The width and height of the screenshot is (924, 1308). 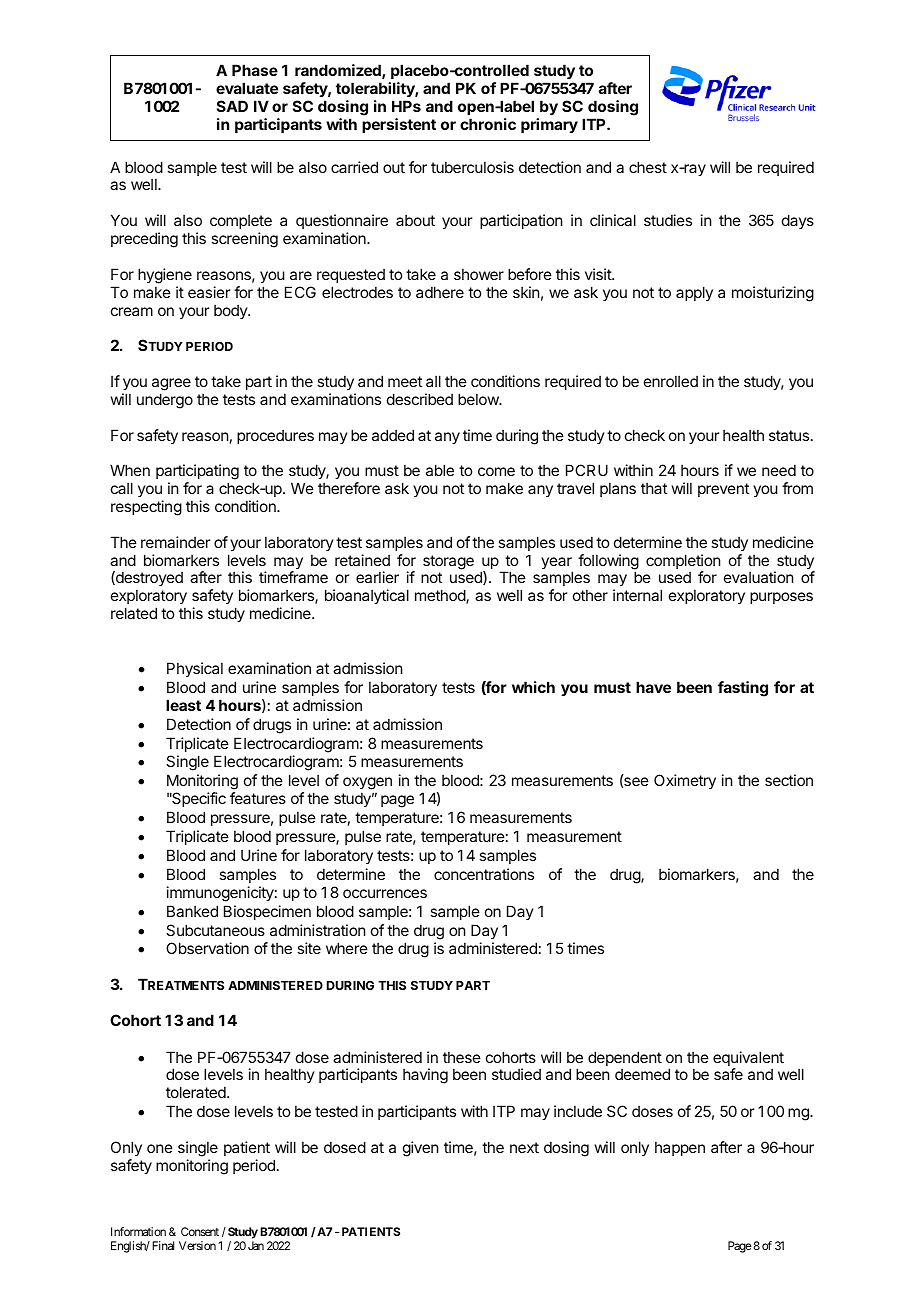 What do you see at coordinates (207, 948) in the screenshot?
I see `Observation` at bounding box center [207, 948].
